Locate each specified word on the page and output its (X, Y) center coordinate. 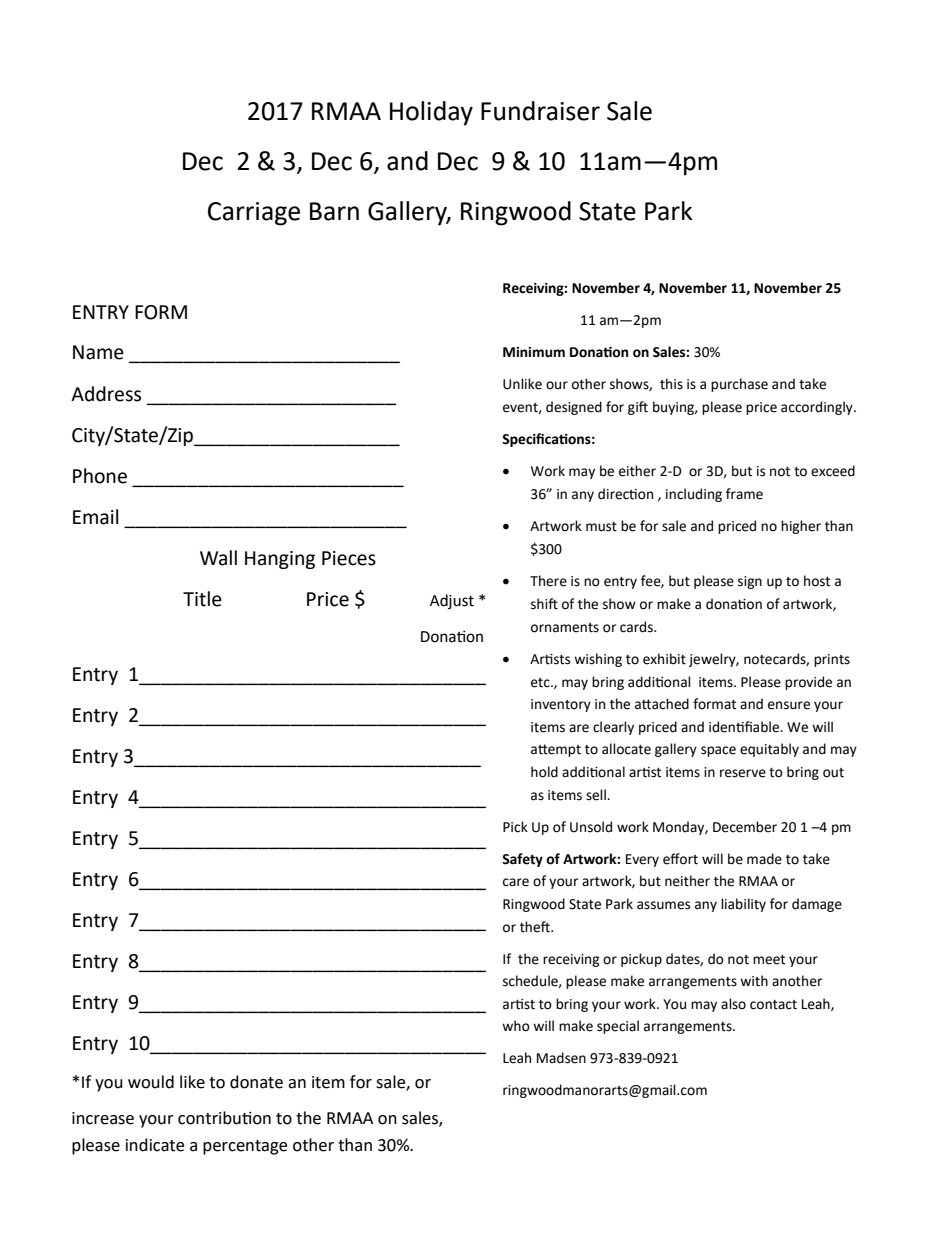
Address (106, 394)
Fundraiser (540, 111)
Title (202, 599)
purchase (739, 385)
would (151, 1082)
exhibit (664, 659)
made (764, 859)
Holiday (431, 113)
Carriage (254, 214)
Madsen (561, 1058)
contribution (224, 1118)
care (516, 882)
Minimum (534, 352)
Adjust (452, 601)
